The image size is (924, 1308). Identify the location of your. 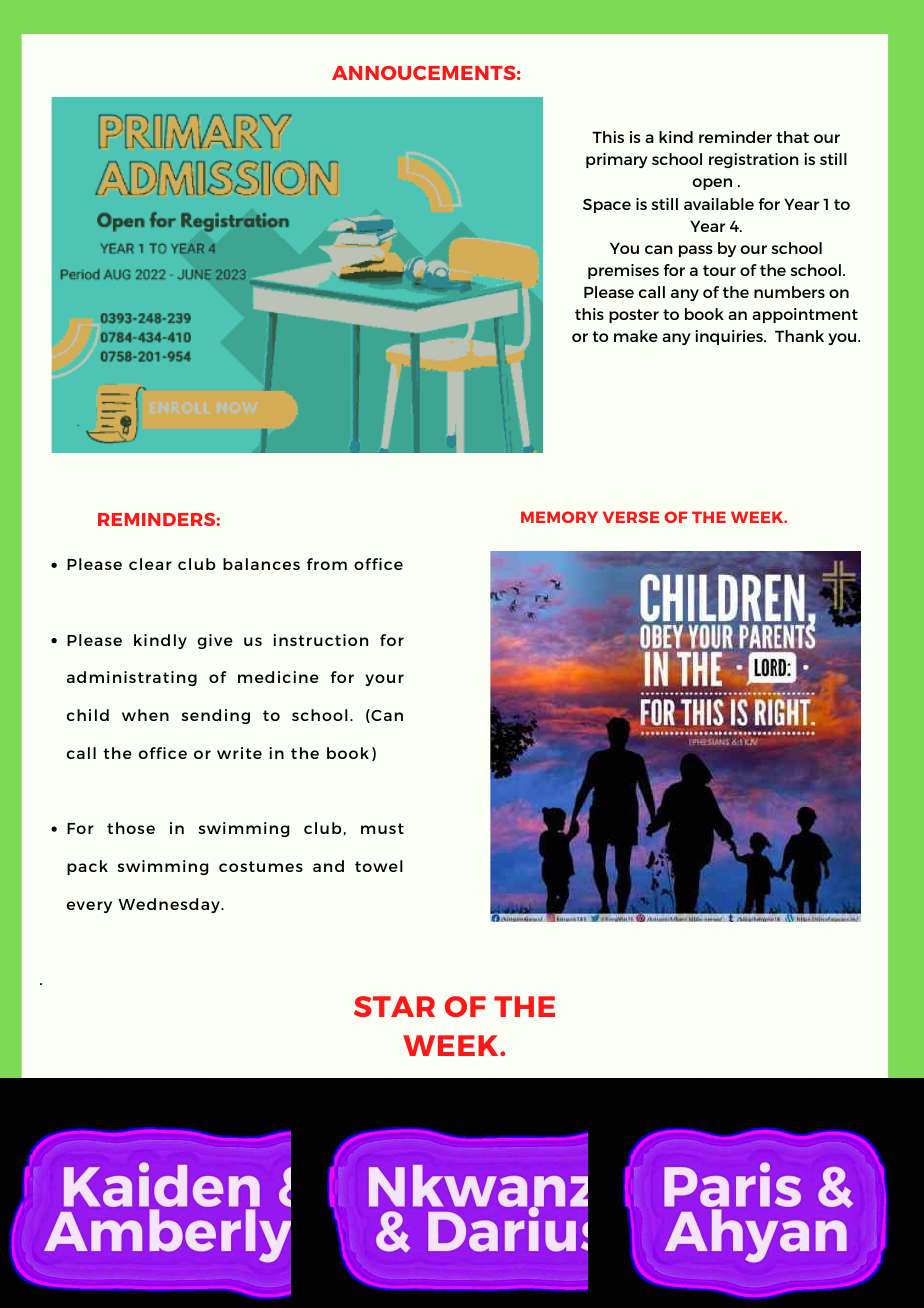
(384, 680).
